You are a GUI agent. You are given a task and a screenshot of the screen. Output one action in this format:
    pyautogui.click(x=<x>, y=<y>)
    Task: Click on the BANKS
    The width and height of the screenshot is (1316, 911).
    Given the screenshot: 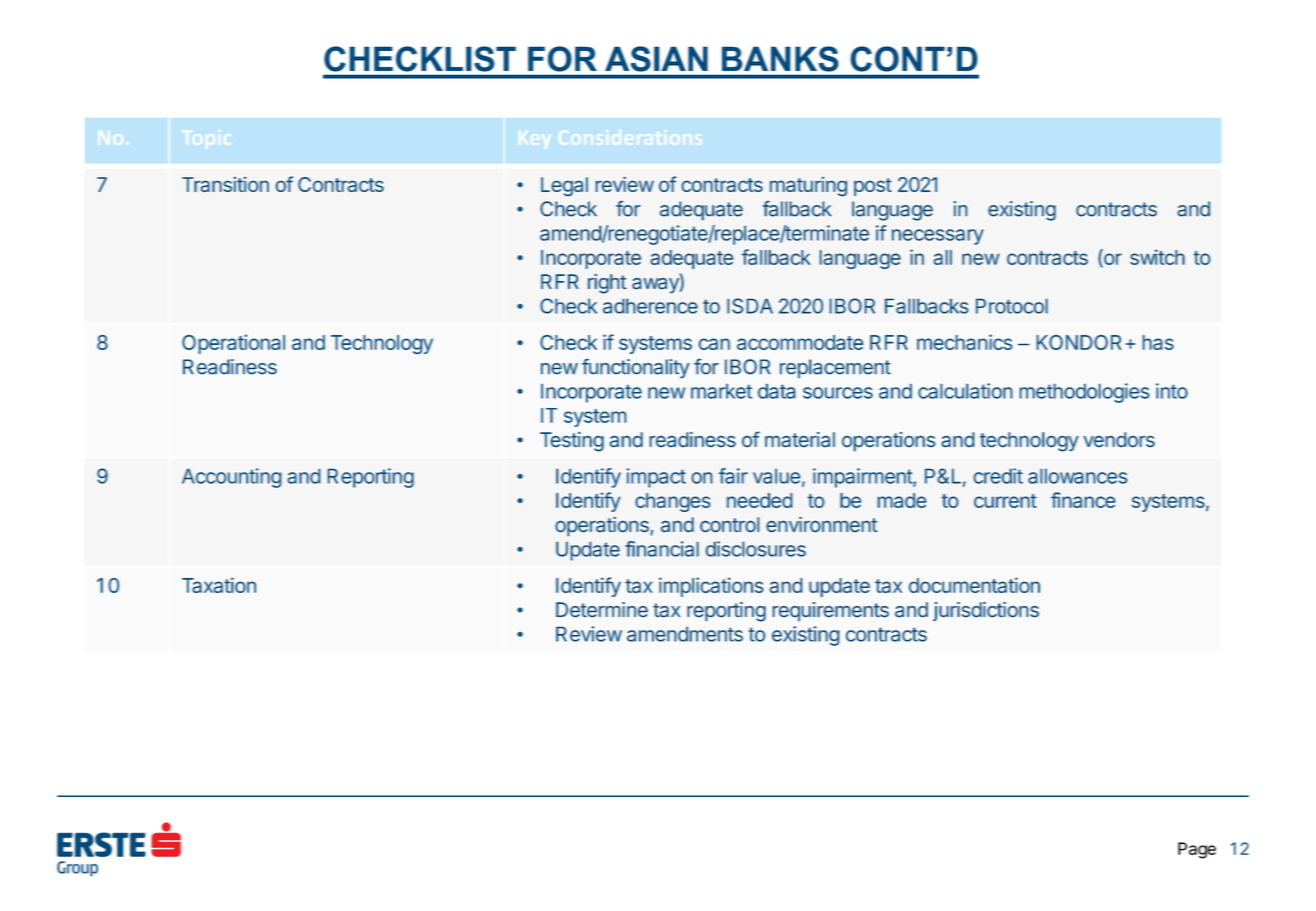 What is the action you would take?
    pyautogui.click(x=780, y=59)
